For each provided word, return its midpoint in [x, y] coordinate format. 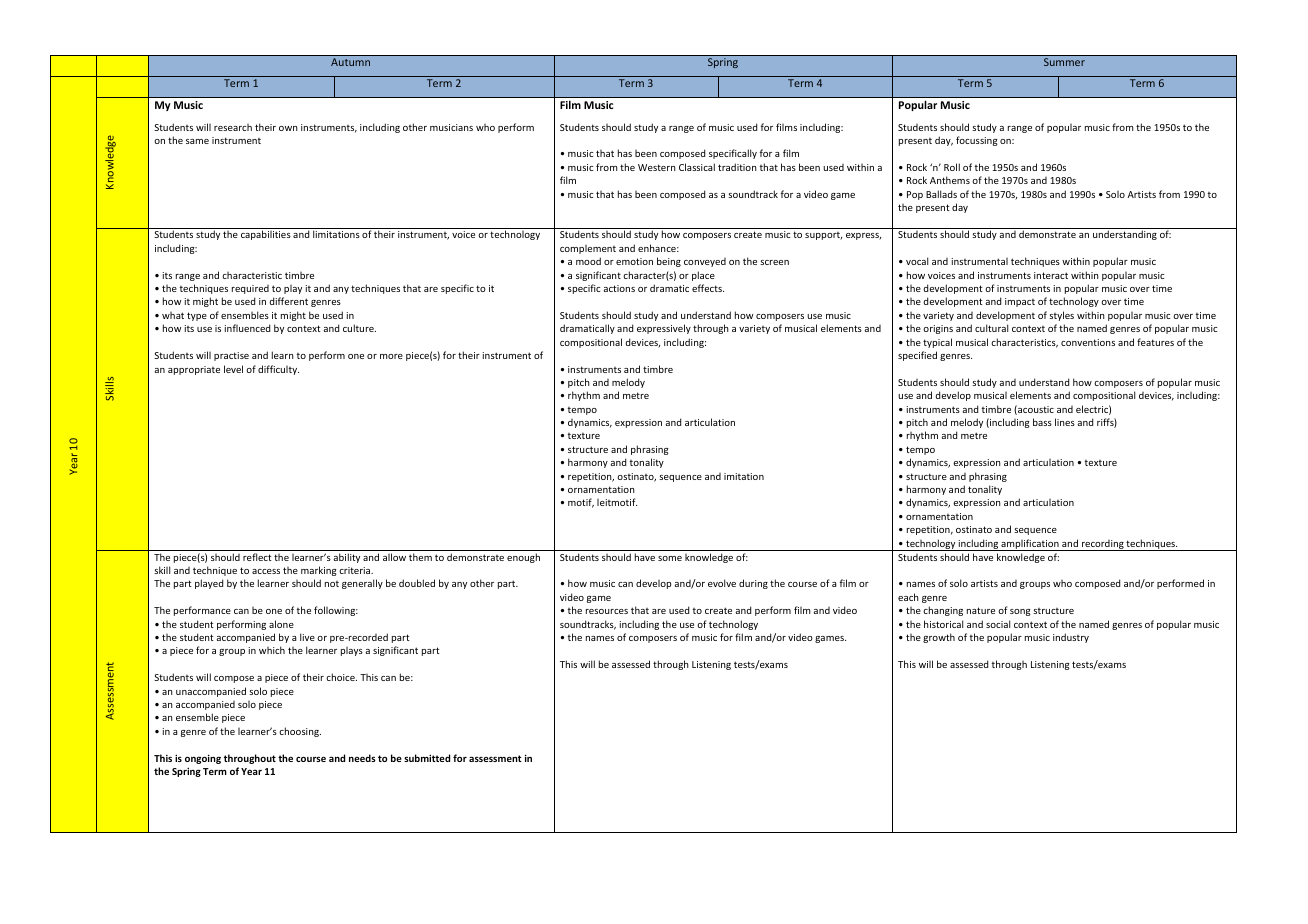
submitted [427, 758]
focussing [977, 141]
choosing [300, 732]
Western [657, 167]
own [288, 128]
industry [1071, 638]
